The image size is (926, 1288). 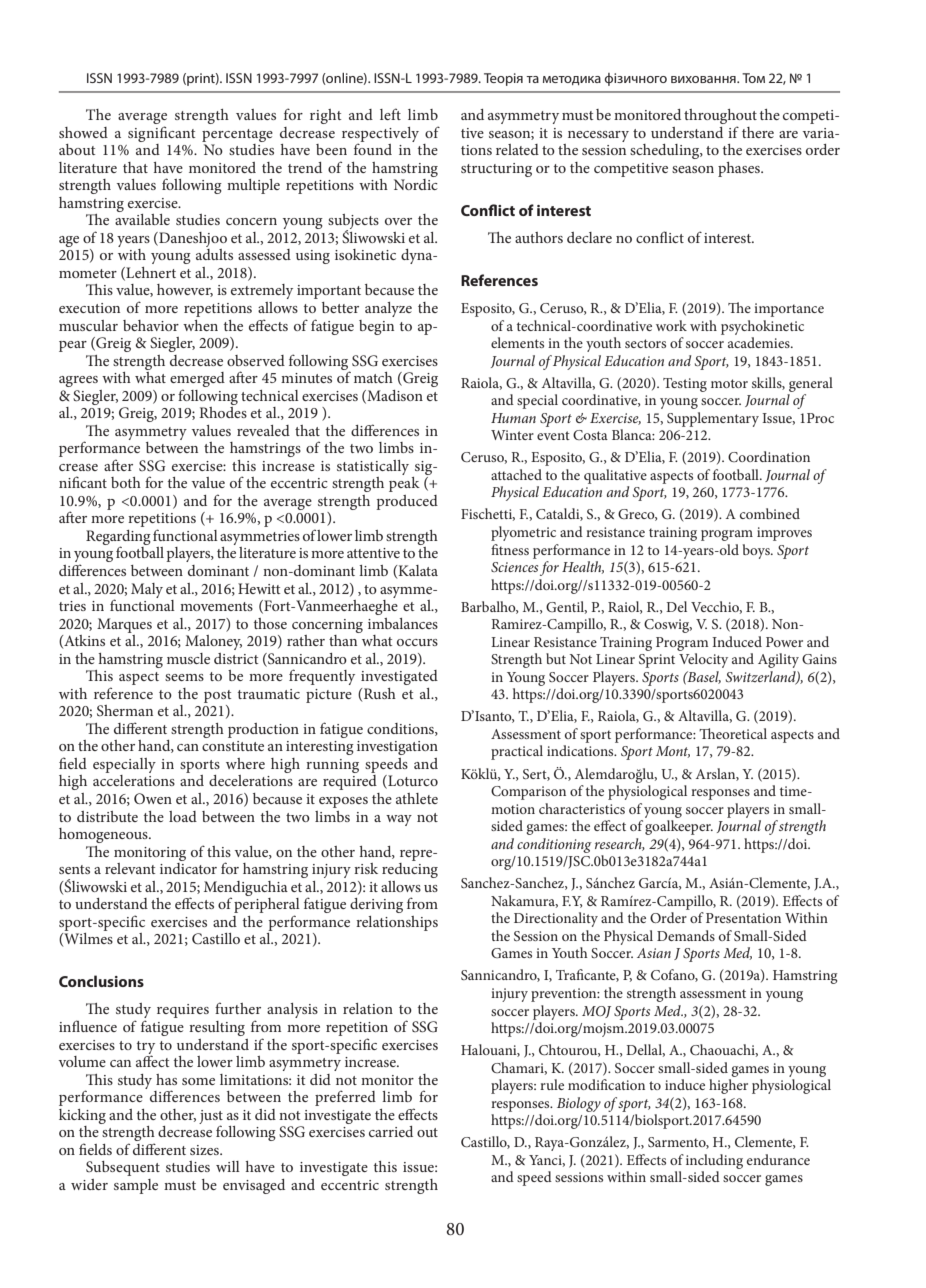 What do you see at coordinates (391, 1131) in the screenshot?
I see `carried` at bounding box center [391, 1131].
